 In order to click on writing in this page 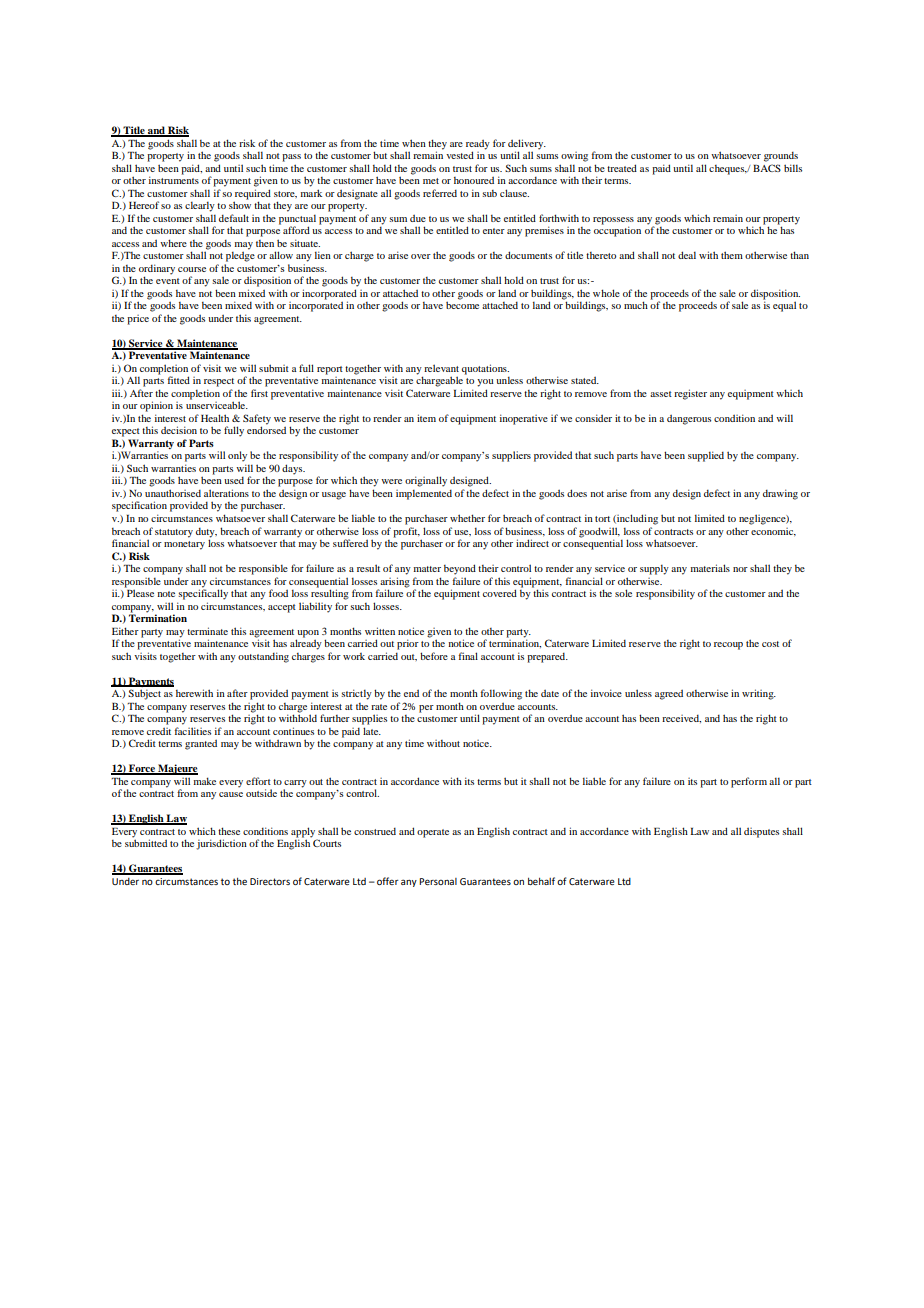, I will do `click(759, 694)`.
